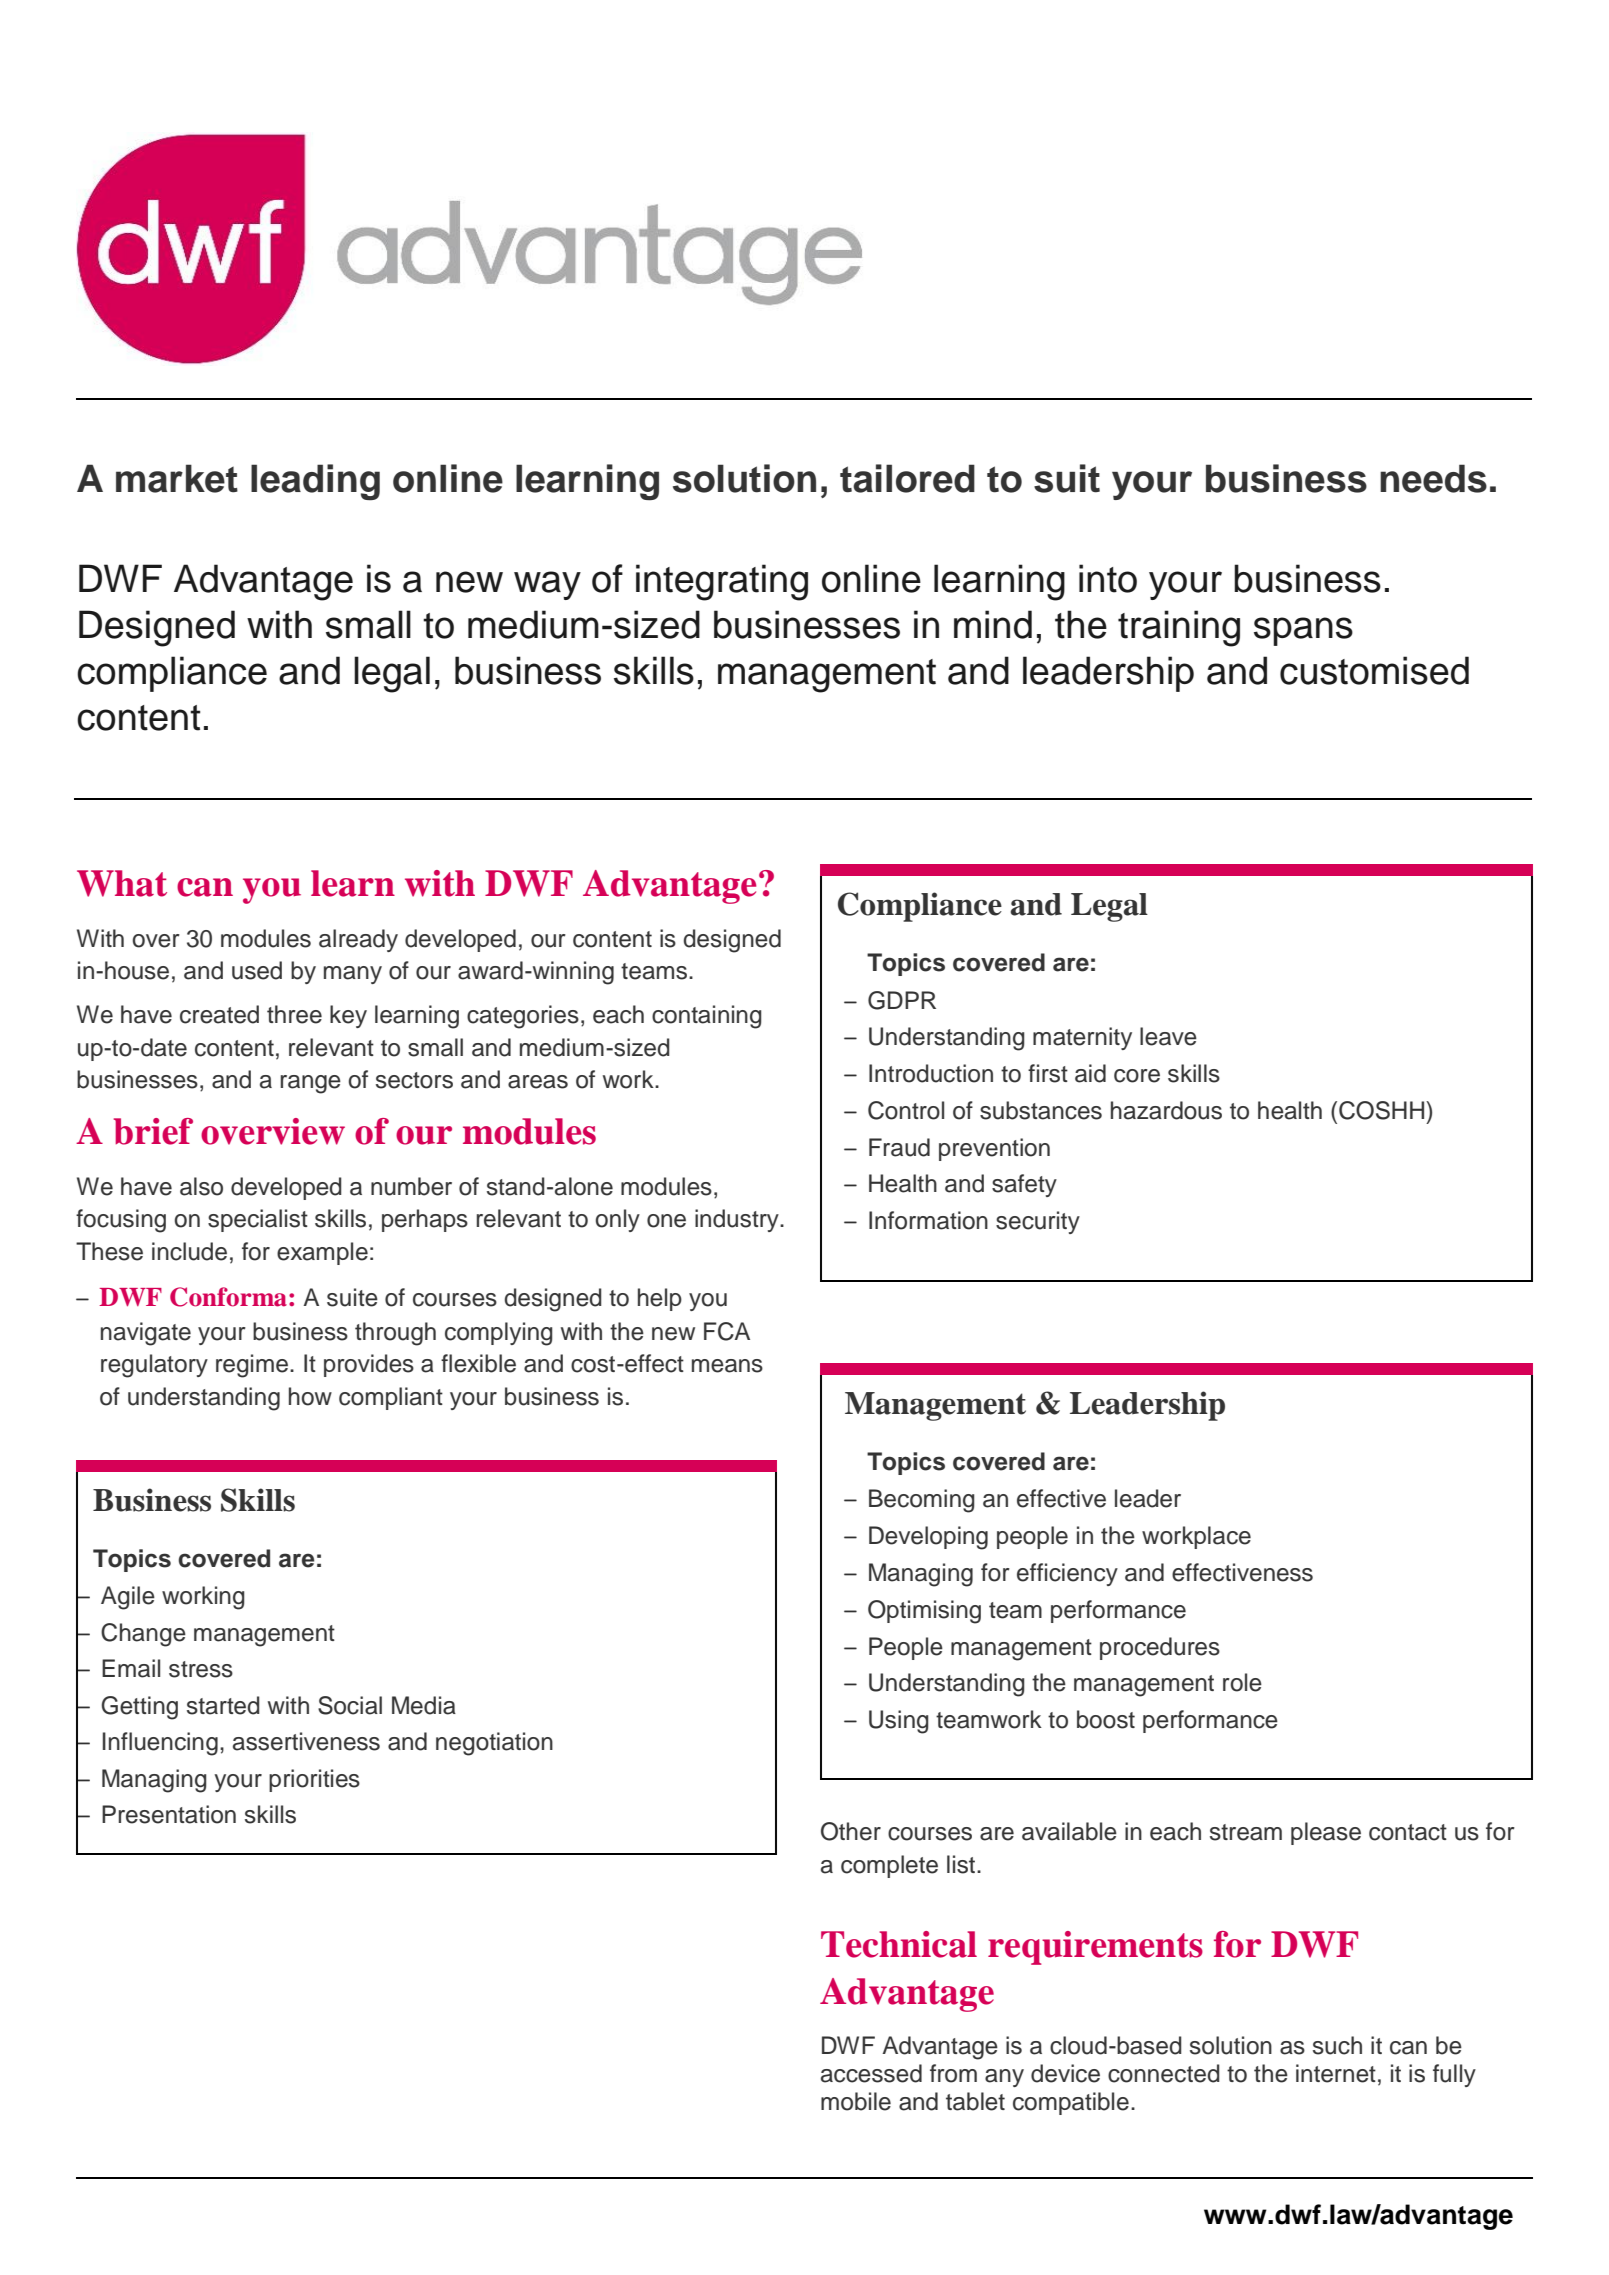 The height and width of the document is (2275, 1609). Describe the element at coordinates (722, 582) in the document. I see `integrating` at that location.
